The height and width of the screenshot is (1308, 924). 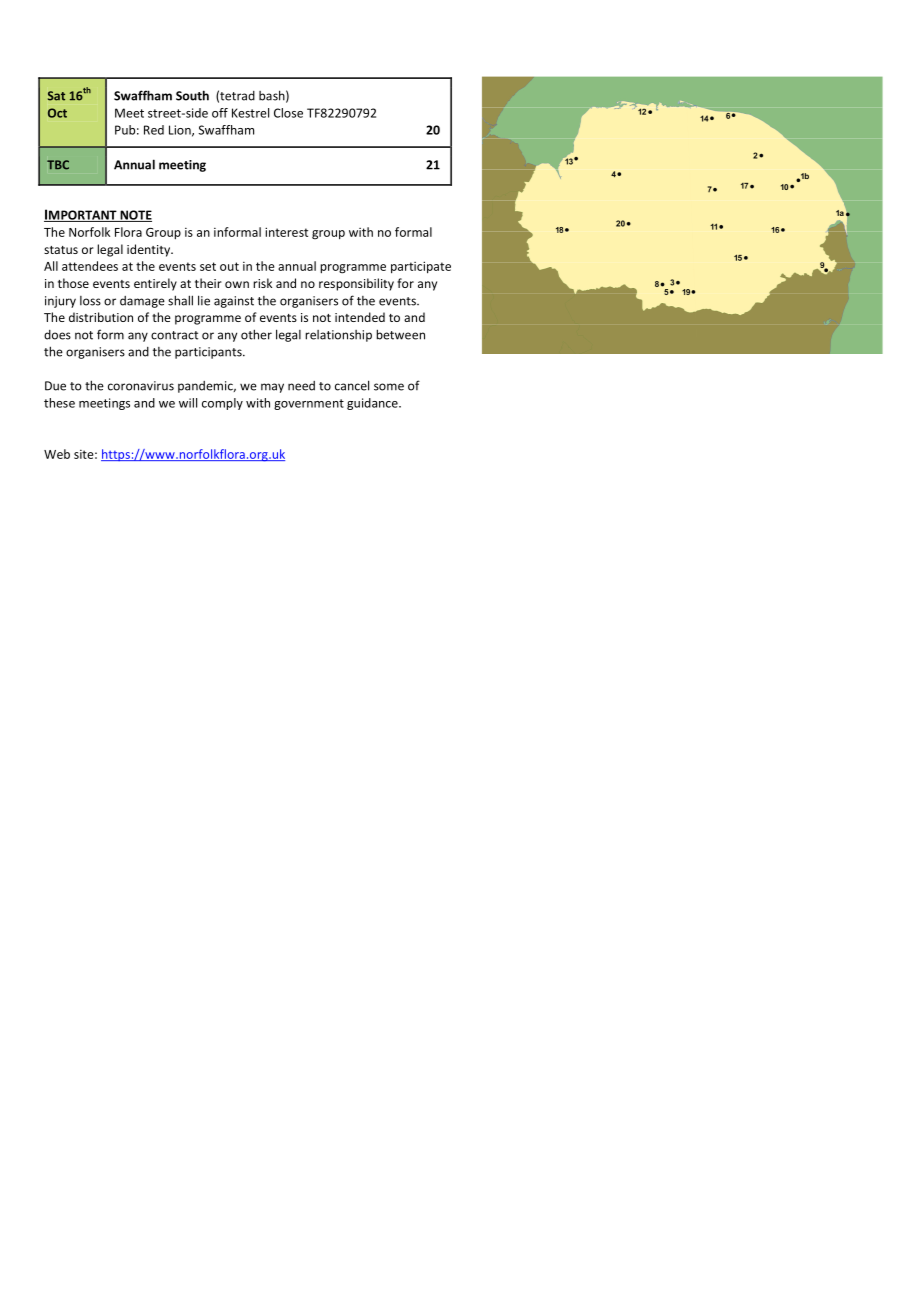 What do you see at coordinates (288, 113) in the screenshot?
I see `Close` at bounding box center [288, 113].
